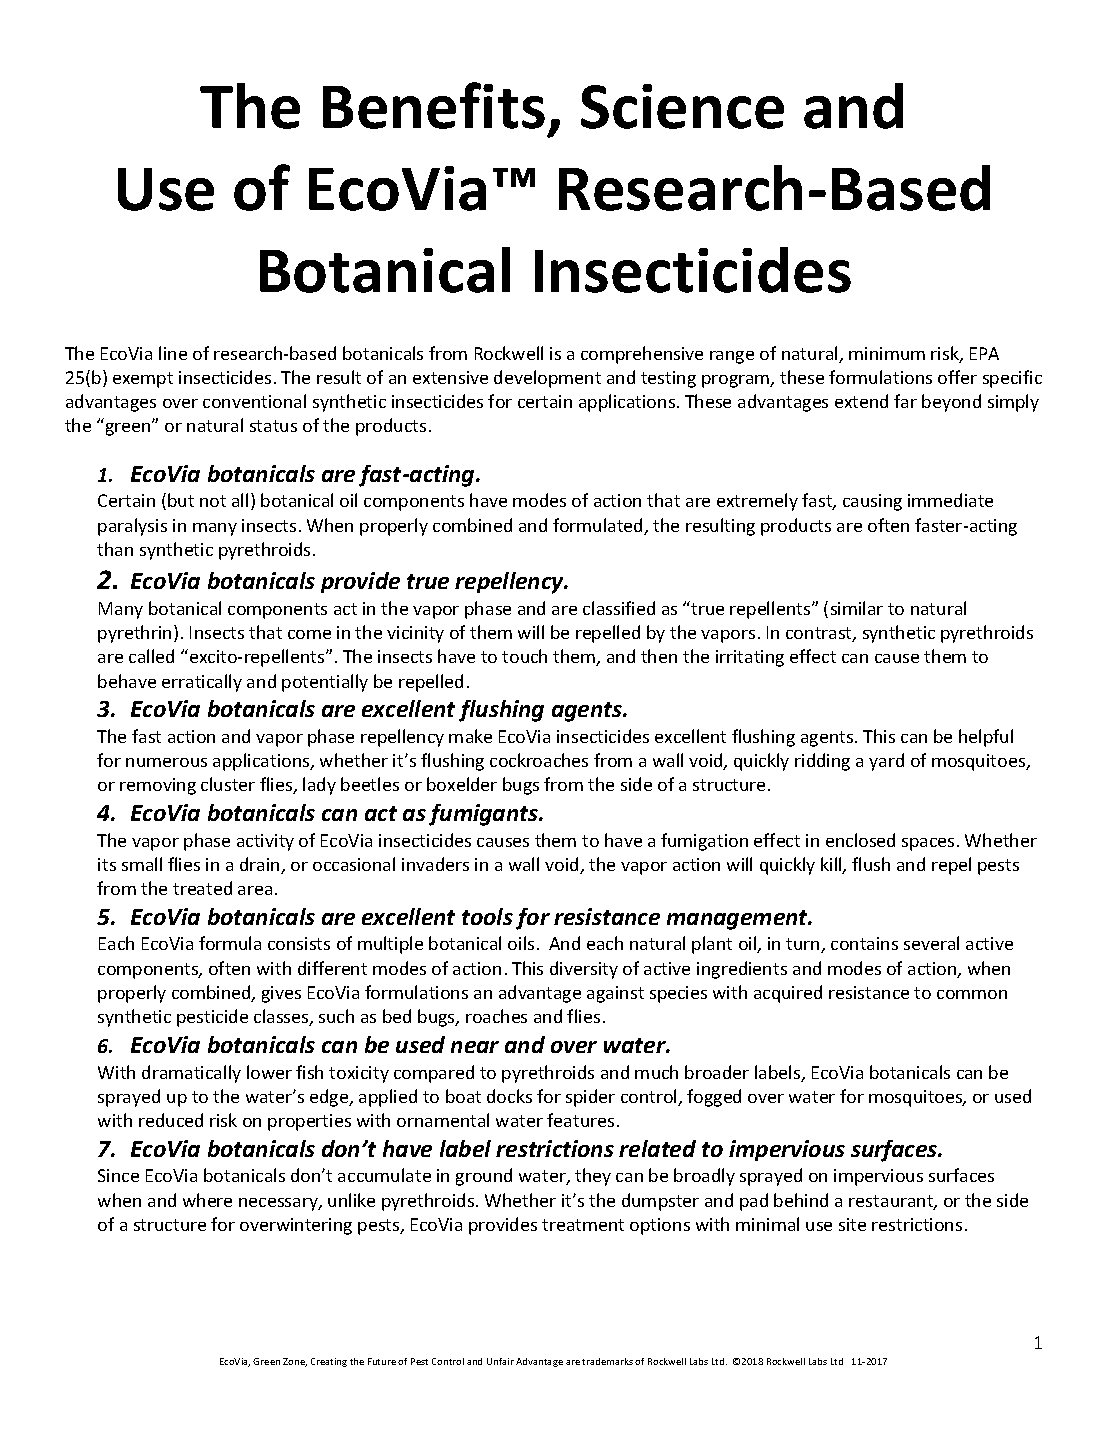 The height and width of the image is (1433, 1108). I want to click on not, so click(213, 501).
